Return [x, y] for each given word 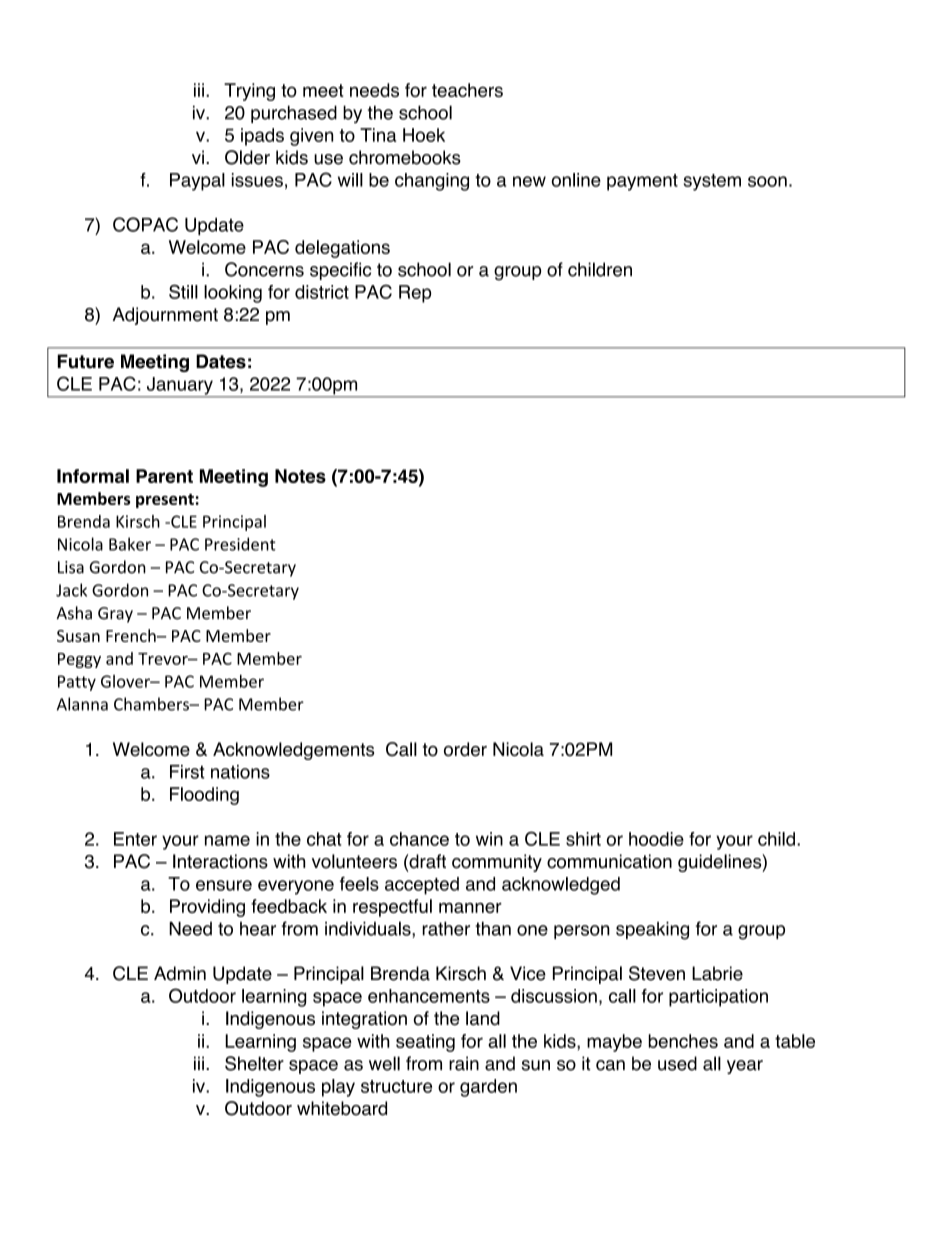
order [465, 749]
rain [464, 1063]
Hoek [424, 135]
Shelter [254, 1063]
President [240, 544]
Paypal [197, 182]
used [677, 1063]
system [712, 182]
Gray [115, 615]
